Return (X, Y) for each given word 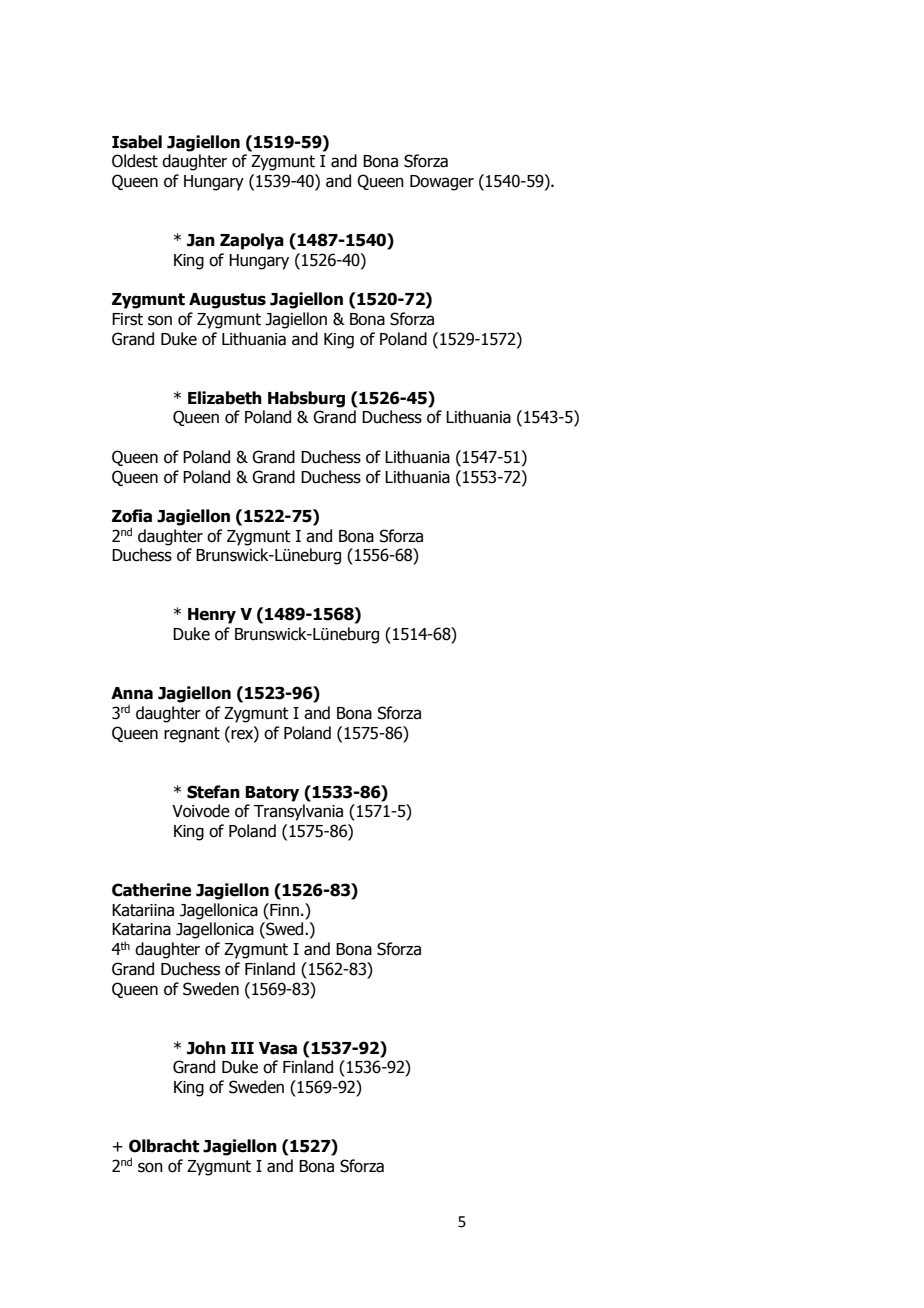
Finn (283, 909)
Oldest (135, 161)
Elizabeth (225, 398)
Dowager (442, 183)
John (206, 1048)
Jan (201, 240)
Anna (132, 693)
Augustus (227, 301)
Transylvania (298, 812)
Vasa (278, 1048)
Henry (212, 616)
